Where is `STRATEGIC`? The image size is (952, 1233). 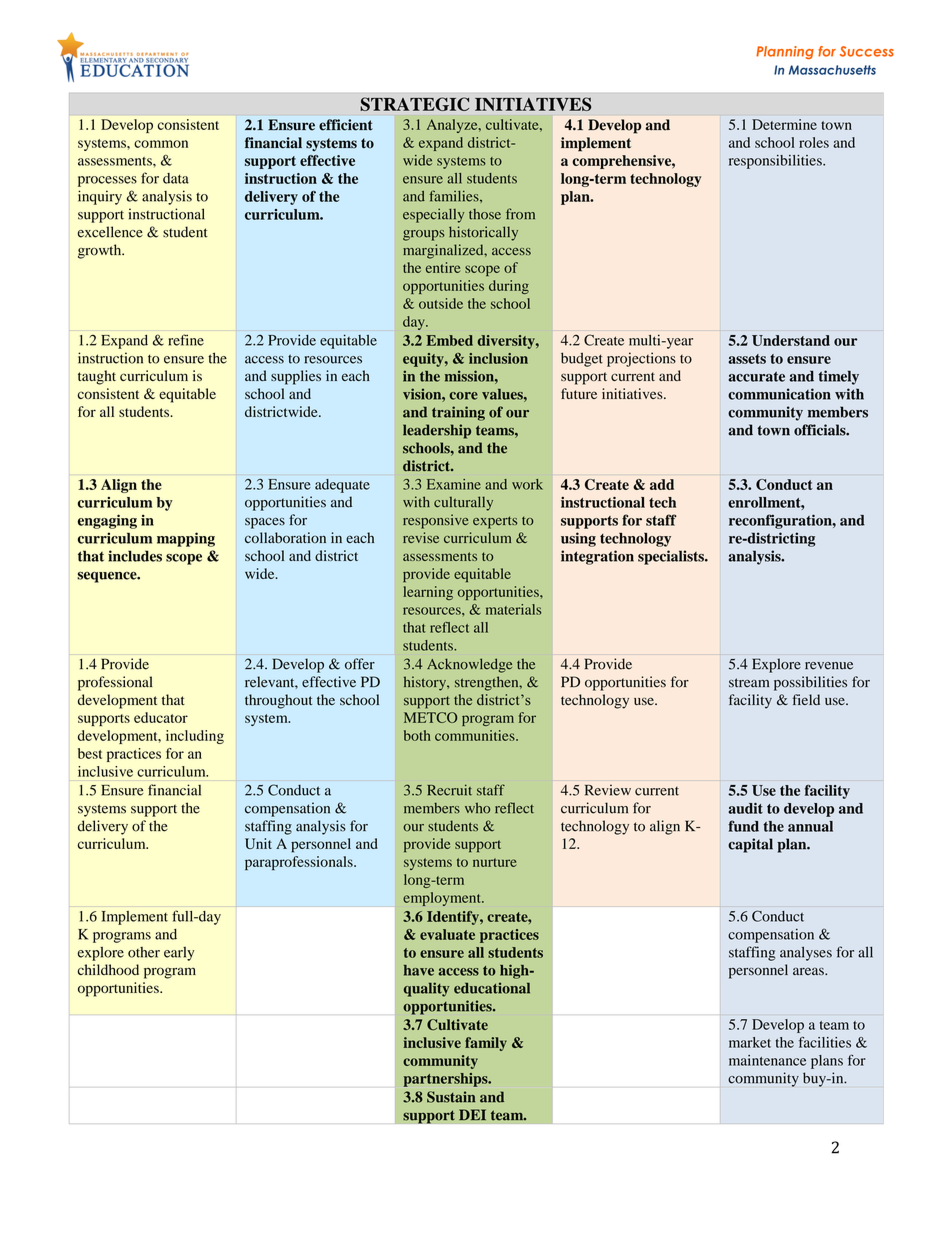 STRATEGIC is located at coordinates (414, 104).
